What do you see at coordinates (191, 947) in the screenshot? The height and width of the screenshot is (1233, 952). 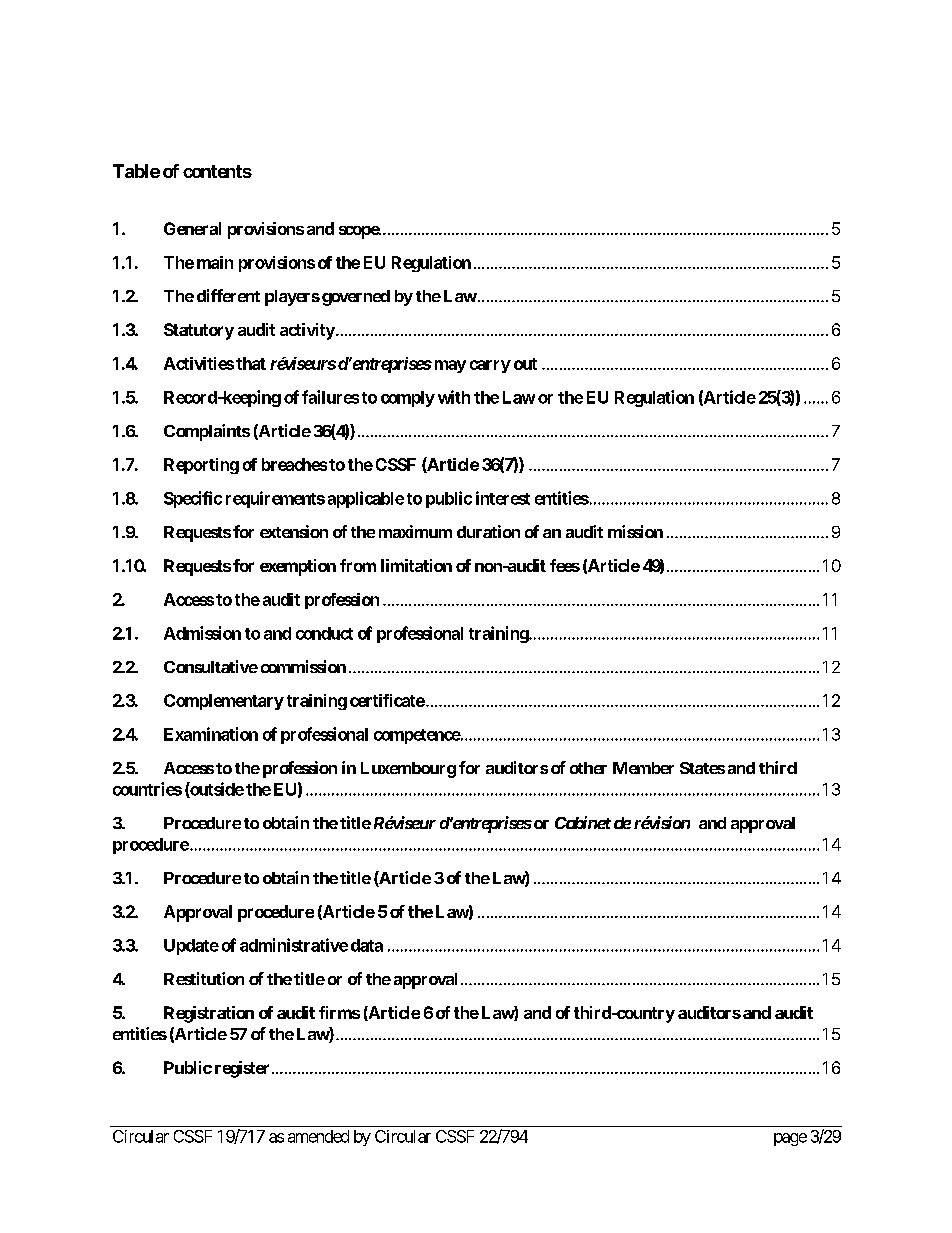 I see `Update` at bounding box center [191, 947].
